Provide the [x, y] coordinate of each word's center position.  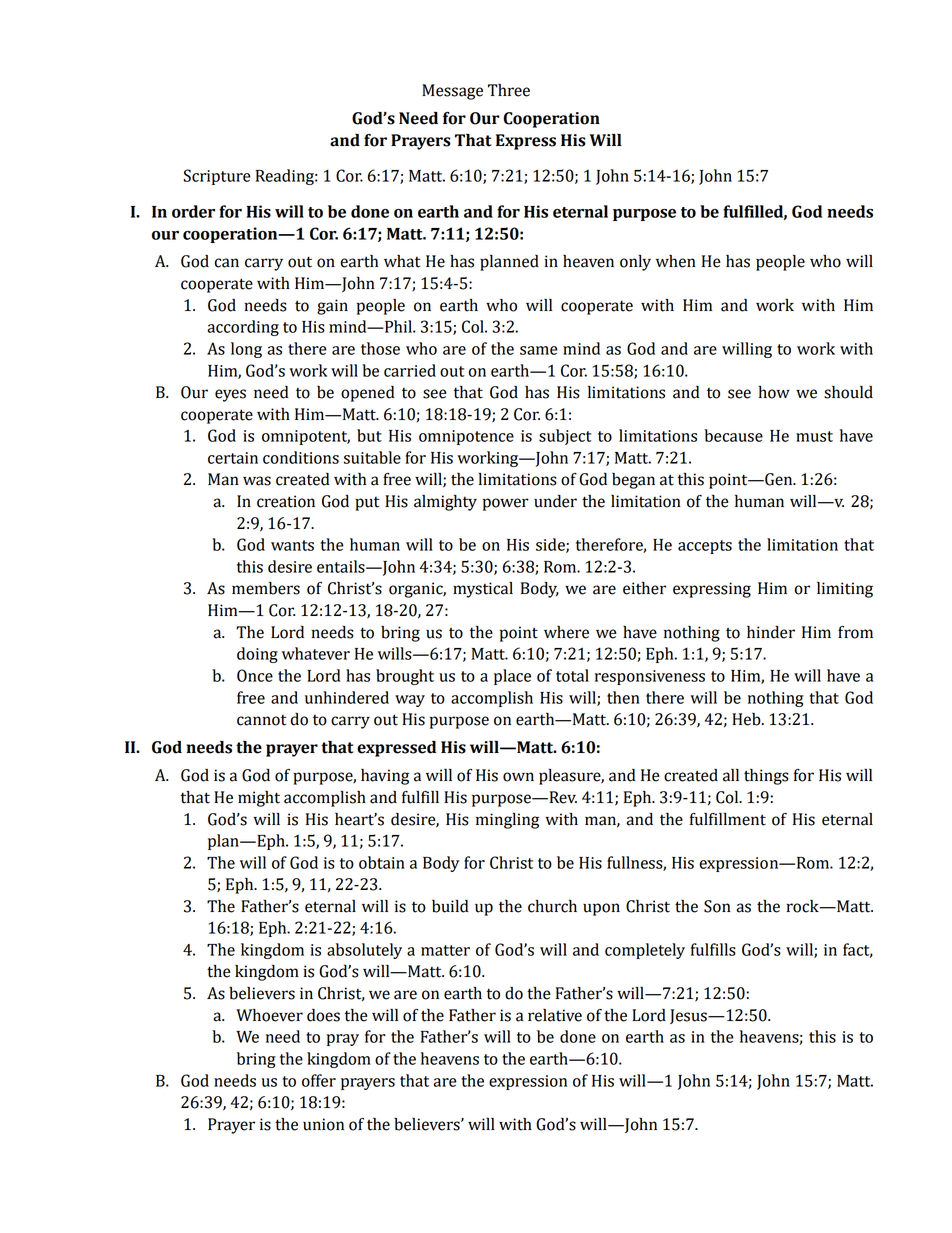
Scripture [217, 177]
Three [509, 90]
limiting [845, 590]
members [266, 588]
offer [319, 1080]
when [676, 261]
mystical [483, 590]
